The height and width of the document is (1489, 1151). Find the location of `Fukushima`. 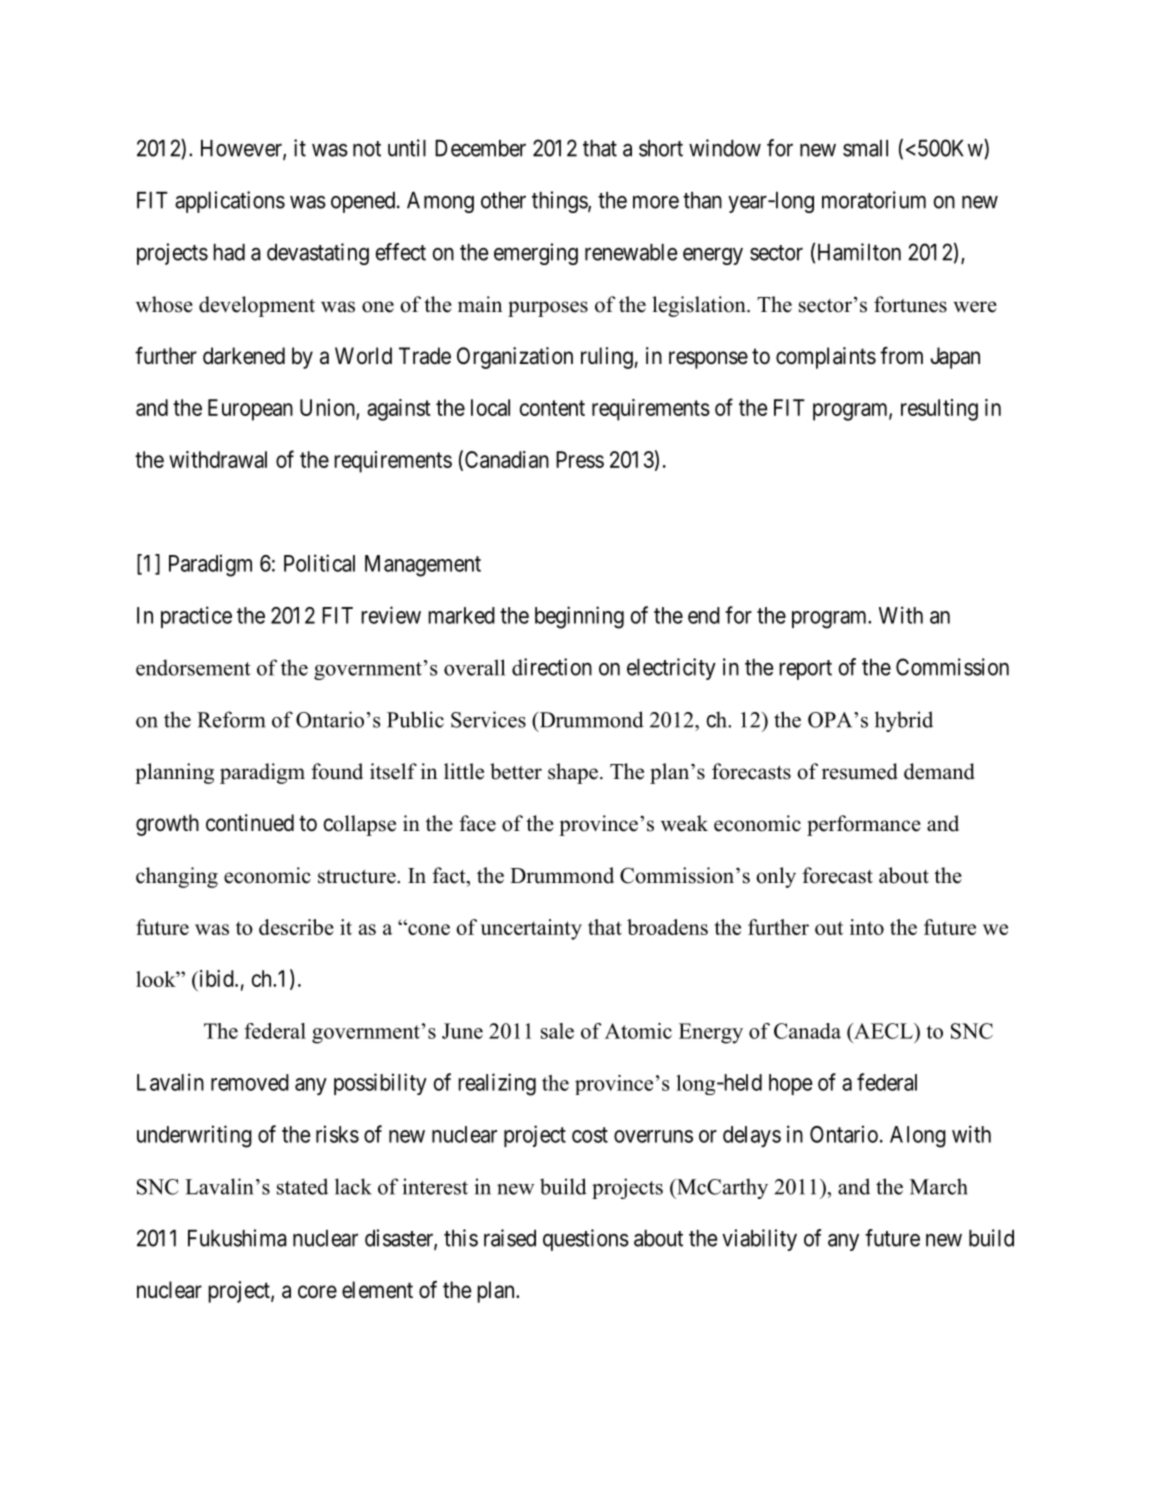

Fukushima is located at coordinates (237, 1238).
